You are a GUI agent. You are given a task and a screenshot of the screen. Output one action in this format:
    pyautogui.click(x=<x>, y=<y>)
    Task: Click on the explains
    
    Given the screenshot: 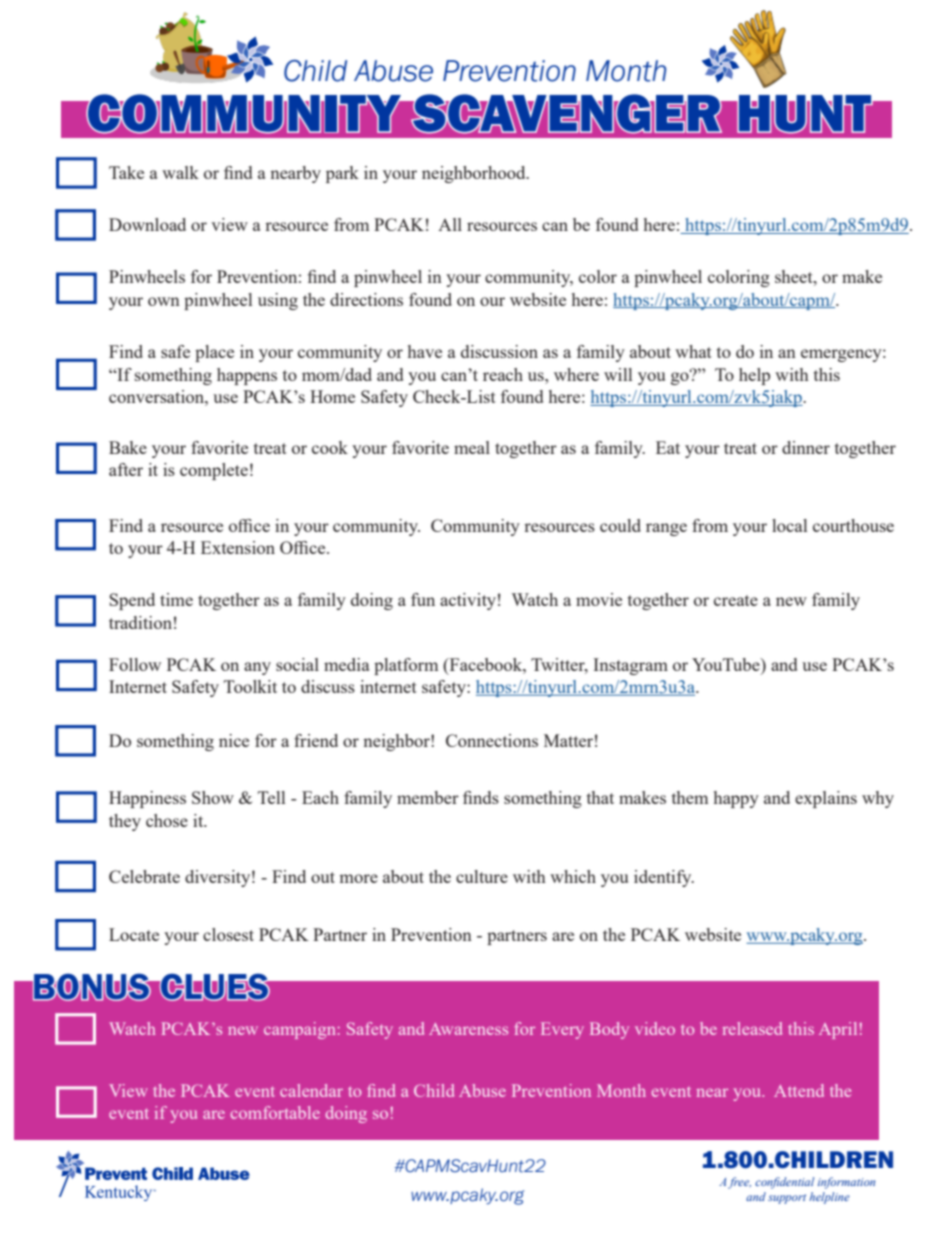 What is the action you would take?
    pyautogui.click(x=826, y=799)
